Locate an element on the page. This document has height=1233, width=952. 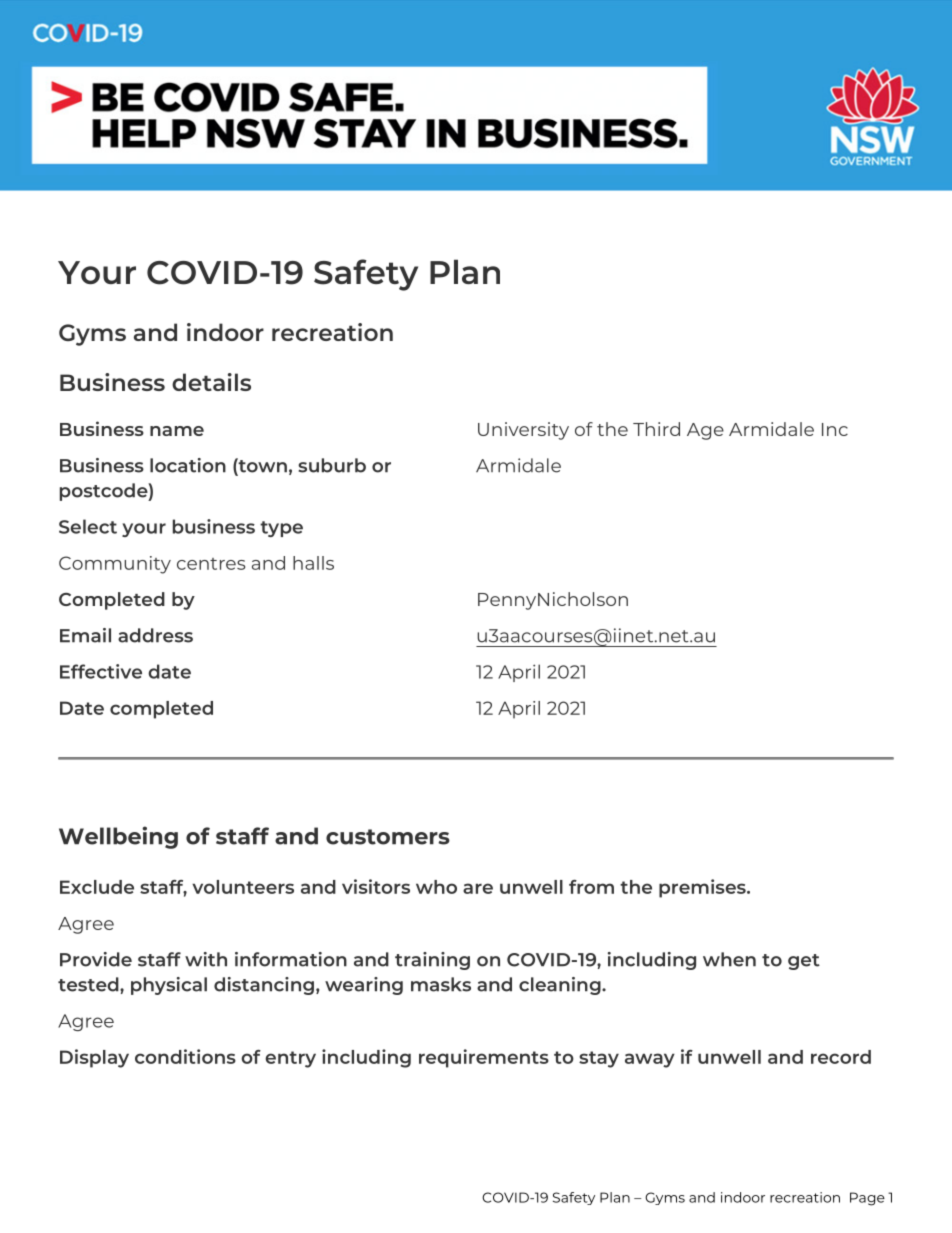
address is located at coordinates (155, 635).
